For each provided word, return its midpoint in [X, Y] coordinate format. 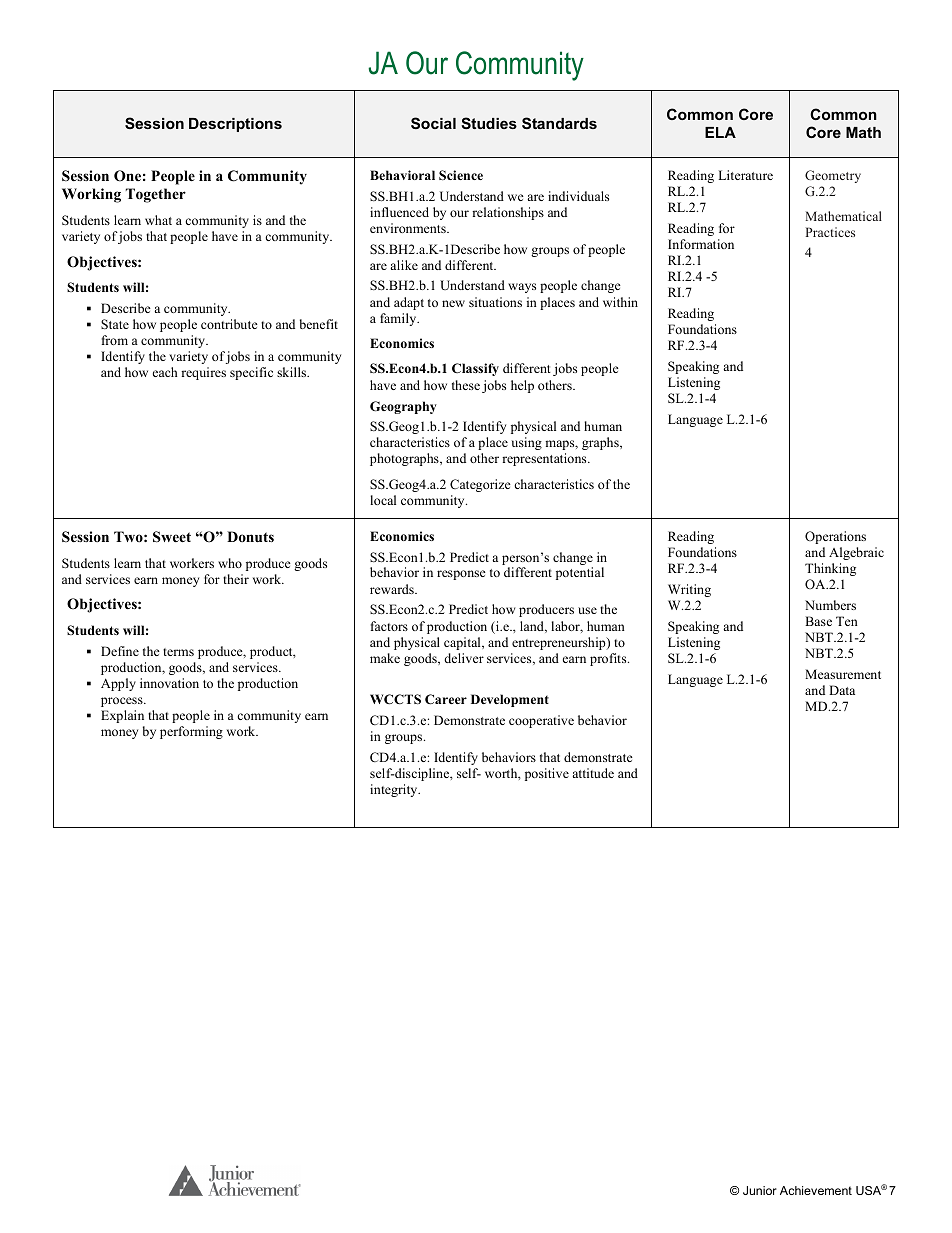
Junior [760, 1190]
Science [461, 175]
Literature [745, 175]
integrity [395, 790]
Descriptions [235, 125]
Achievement [816, 1190]
